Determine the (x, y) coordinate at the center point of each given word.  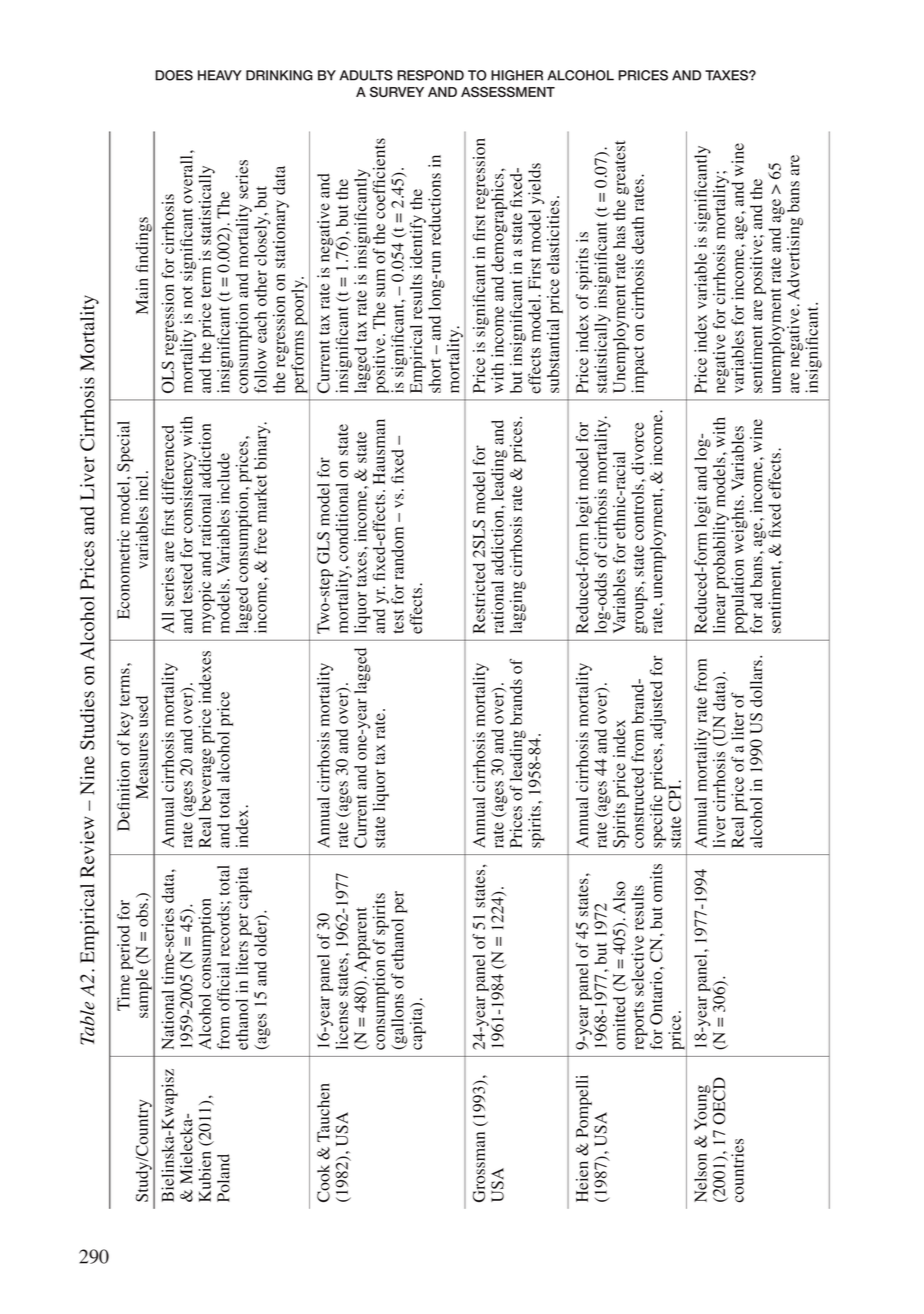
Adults (366, 75)
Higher (517, 75)
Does (174, 75)
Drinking (279, 75)
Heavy (220, 75)
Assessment (508, 91)
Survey (397, 91)
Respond (430, 75)
